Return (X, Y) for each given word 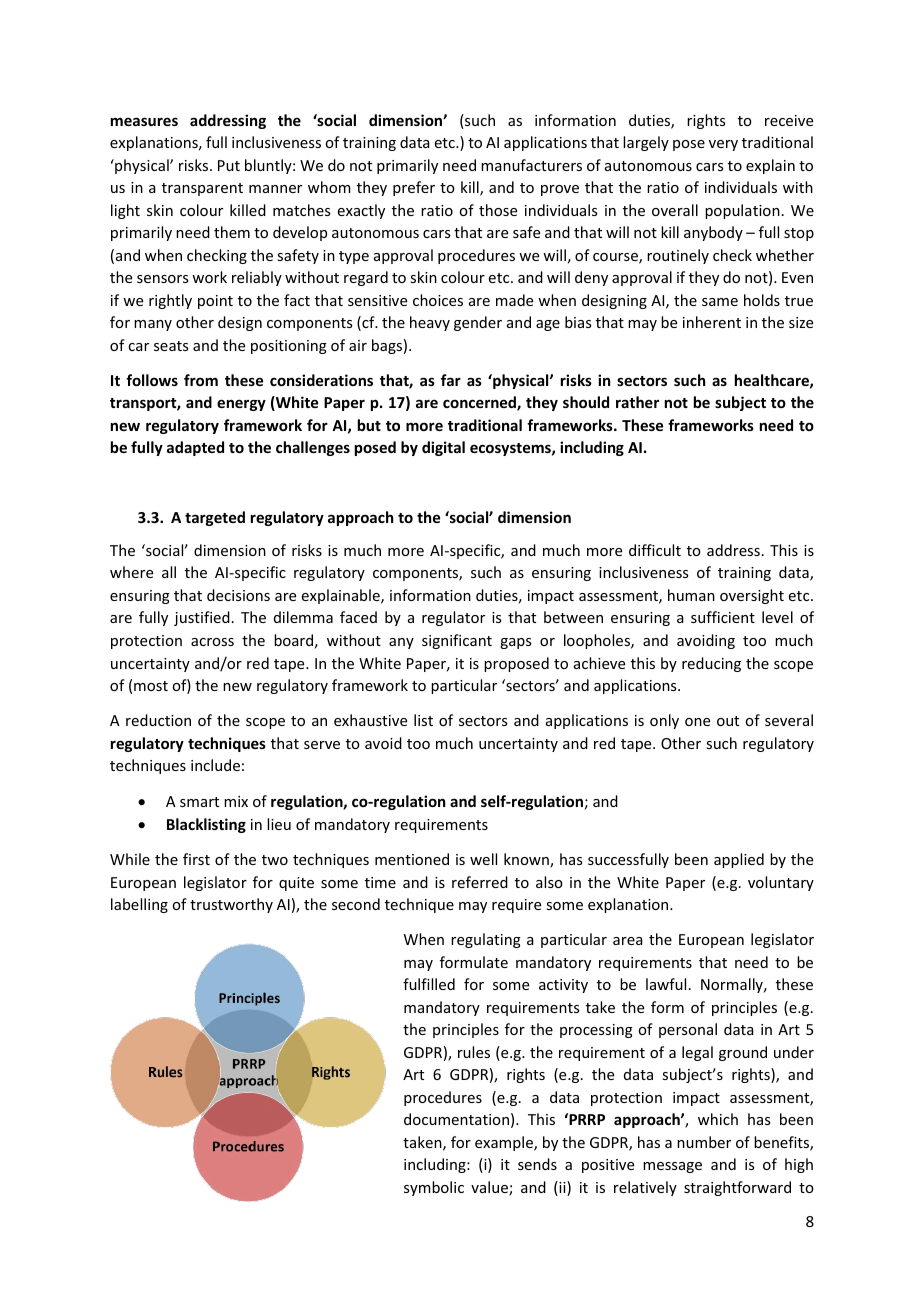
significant (457, 641)
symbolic (434, 1188)
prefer (414, 188)
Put (229, 165)
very (723, 145)
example (505, 1143)
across (212, 642)
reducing (711, 664)
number (704, 1142)
